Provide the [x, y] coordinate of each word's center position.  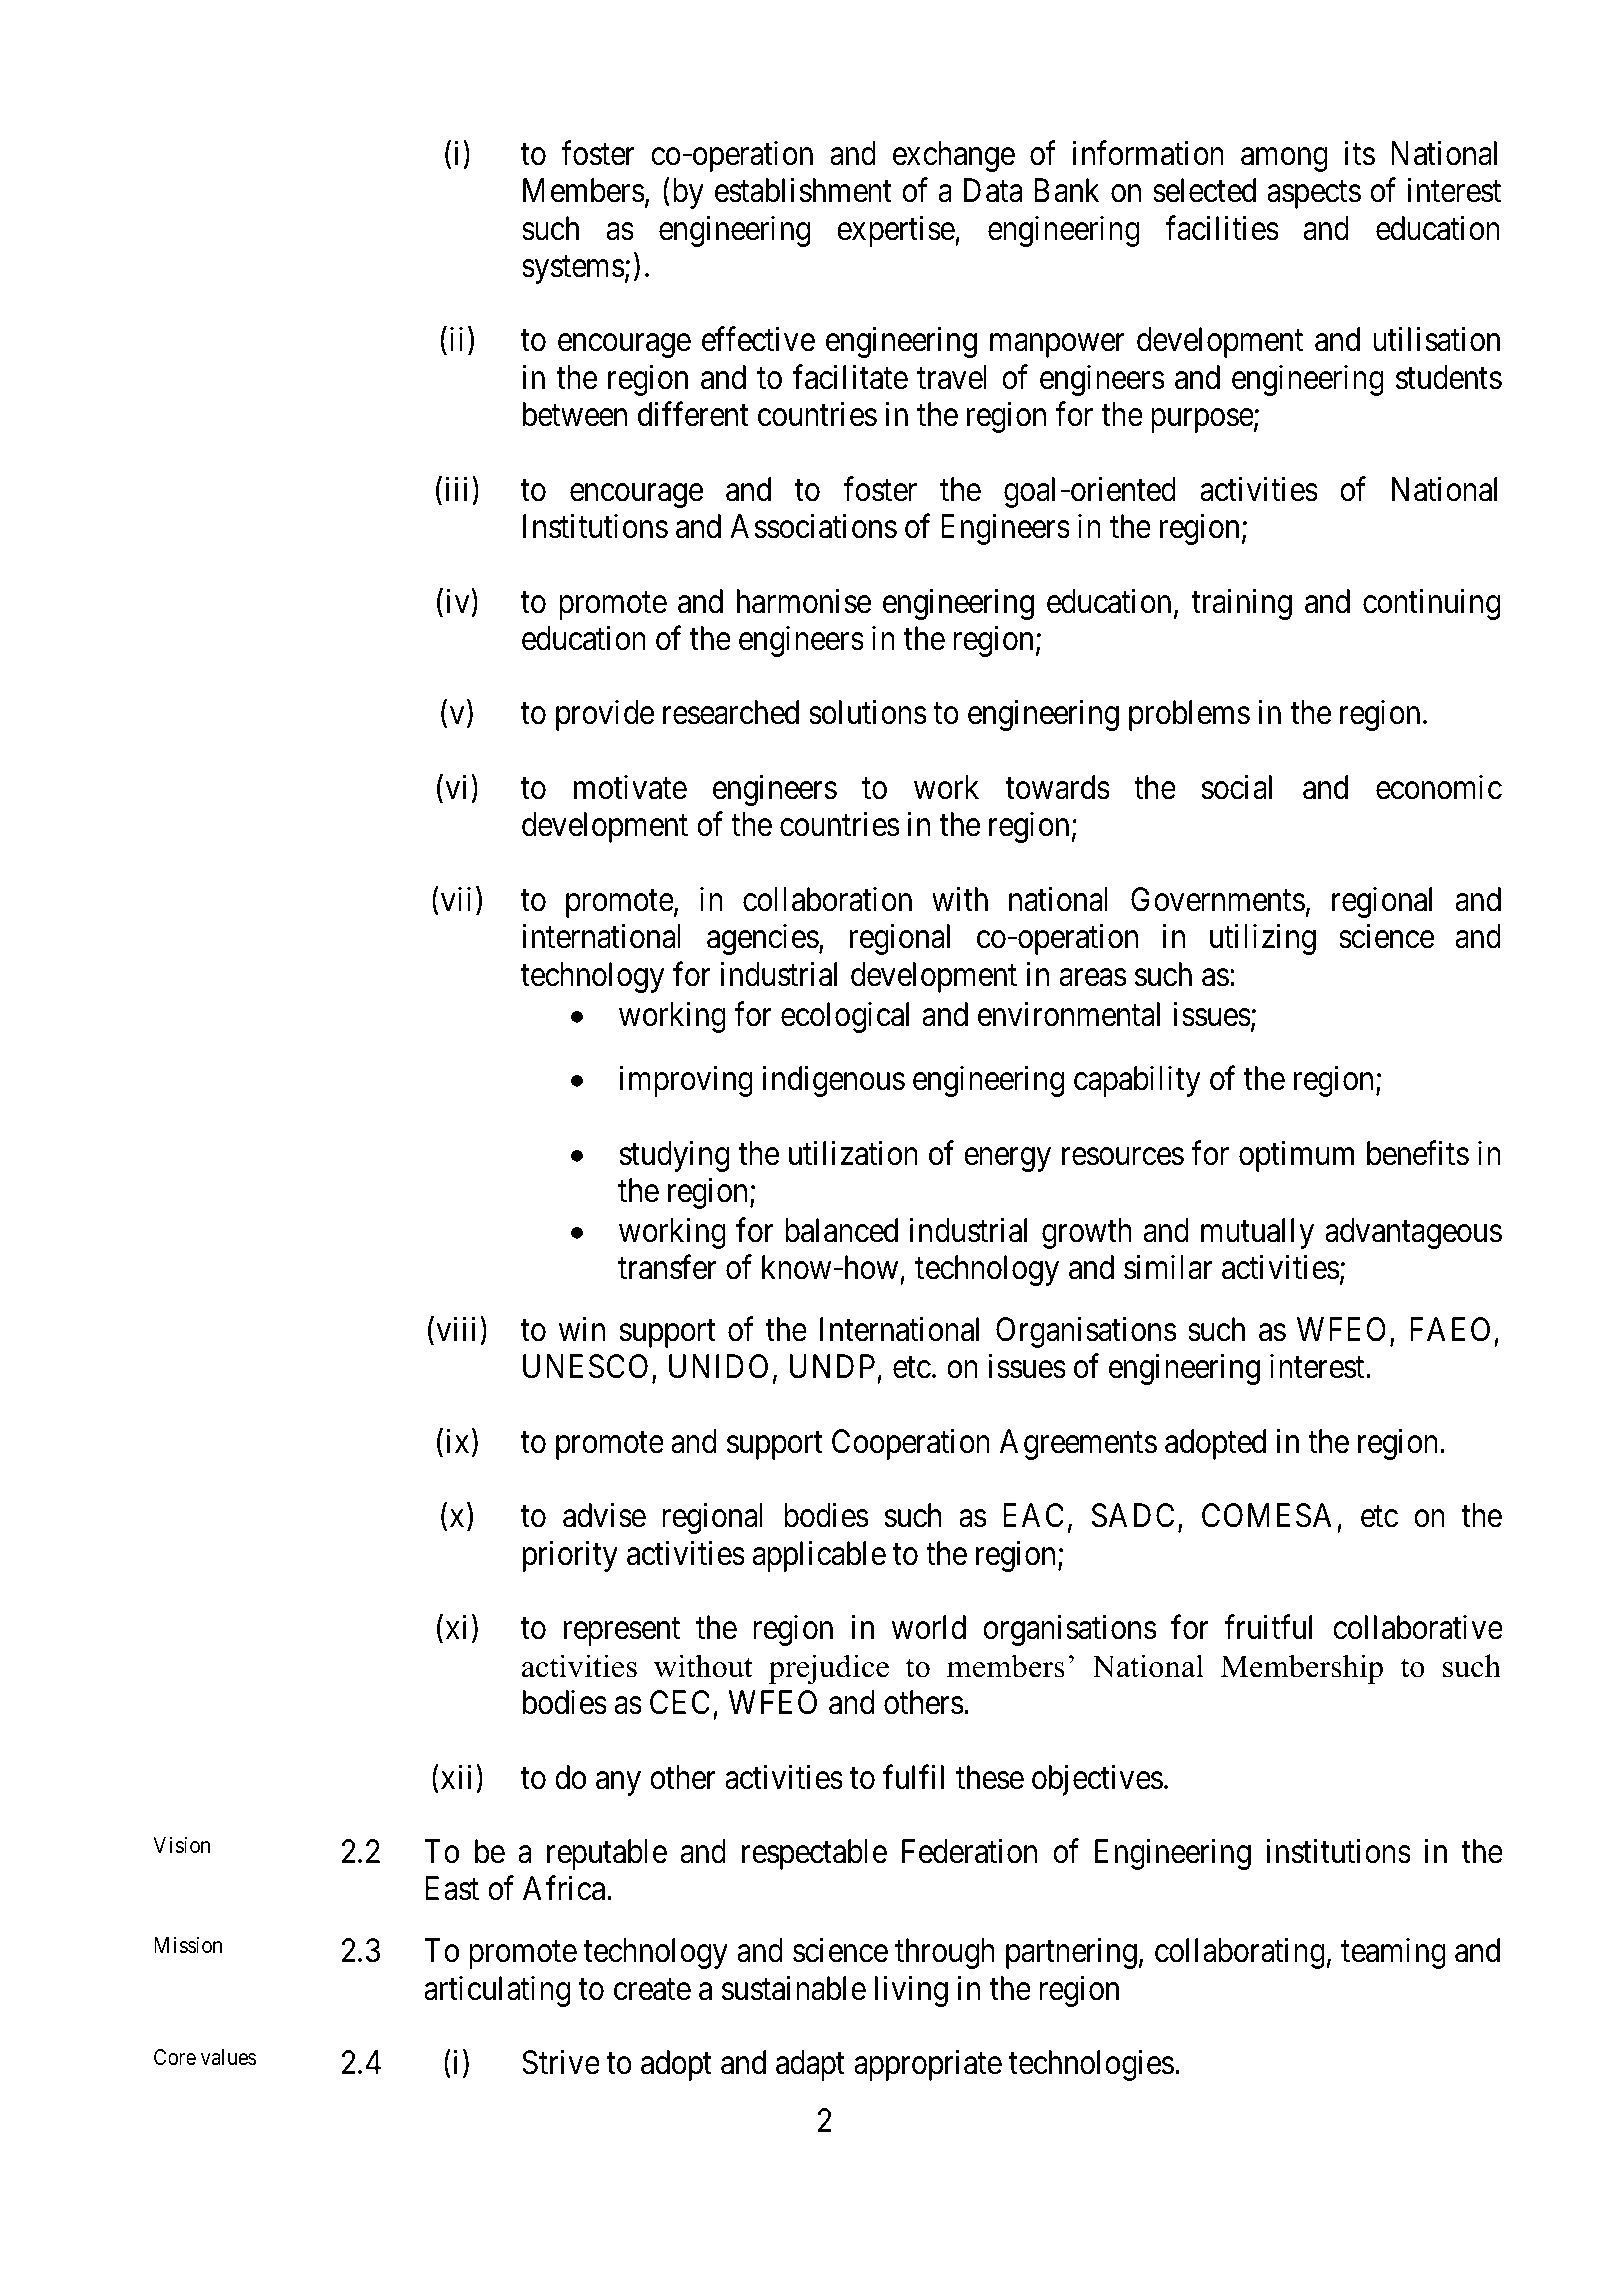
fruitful [1268, 1627]
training [1242, 604]
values [228, 2057]
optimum [1296, 1156]
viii [456, 1329]
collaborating [1240, 1953]
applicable [819, 1556]
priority [570, 1556]
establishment [803, 190]
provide [605, 715]
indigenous [834, 1081]
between [575, 414]
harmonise [804, 601]
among [1284, 160]
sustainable [794, 1988]
